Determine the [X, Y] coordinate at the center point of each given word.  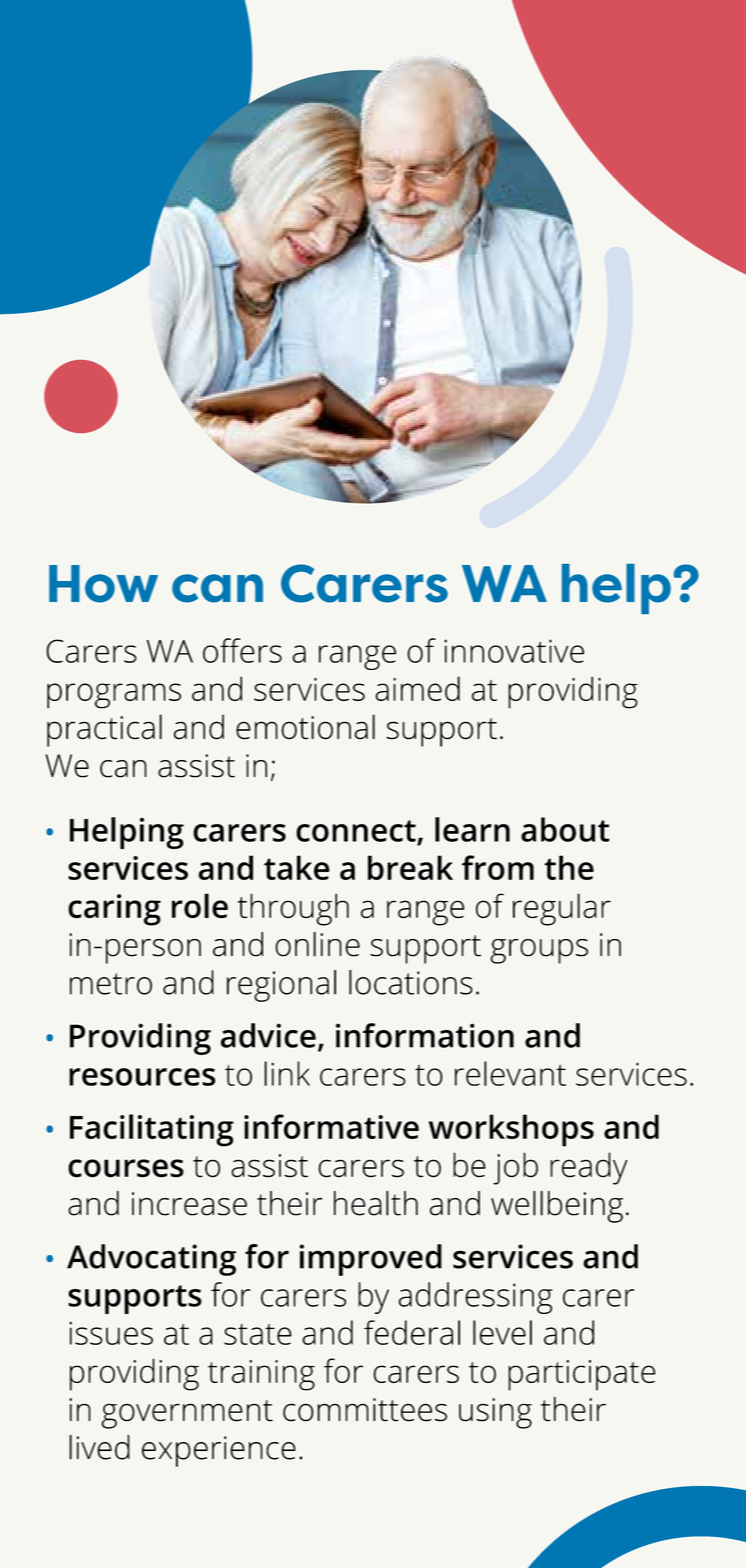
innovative [514, 651]
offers [242, 650]
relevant [510, 1073]
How [103, 584]
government [187, 1414]
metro [111, 984]
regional [281, 986]
